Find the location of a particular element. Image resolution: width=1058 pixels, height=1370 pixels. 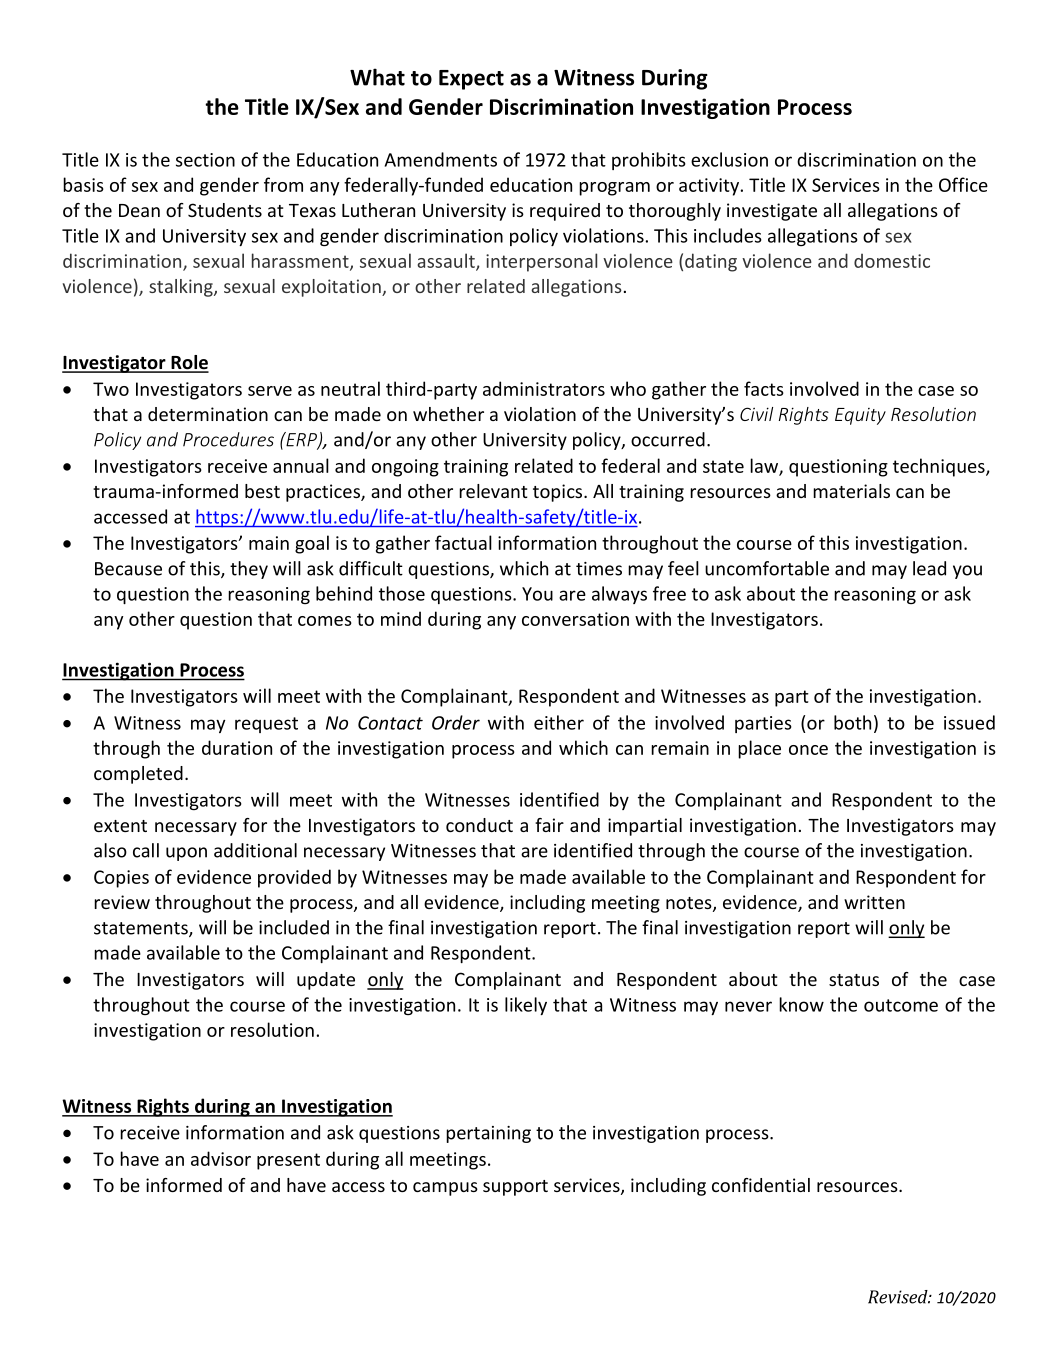

once is located at coordinates (808, 750).
